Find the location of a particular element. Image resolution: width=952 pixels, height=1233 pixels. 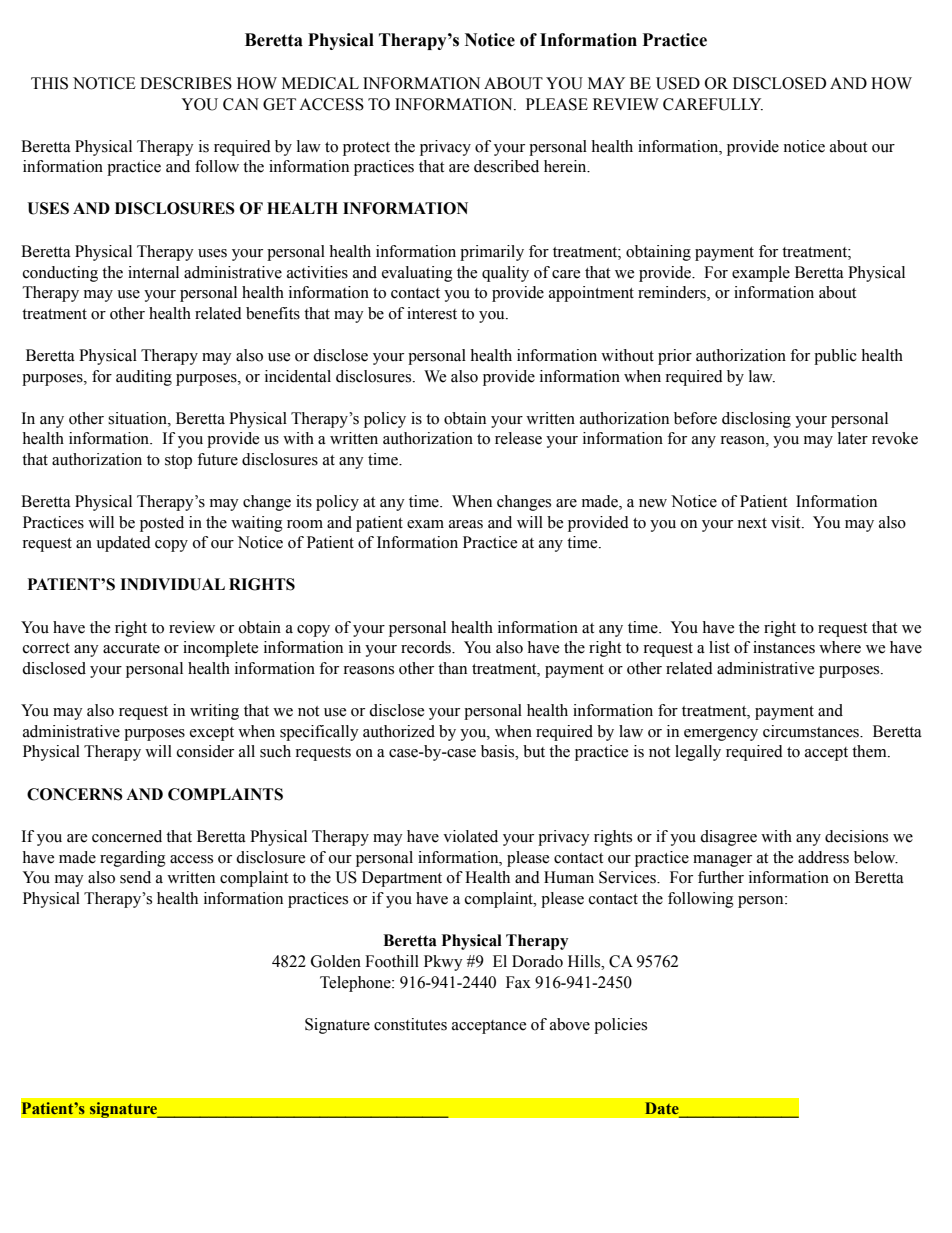

described is located at coordinates (506, 166).
